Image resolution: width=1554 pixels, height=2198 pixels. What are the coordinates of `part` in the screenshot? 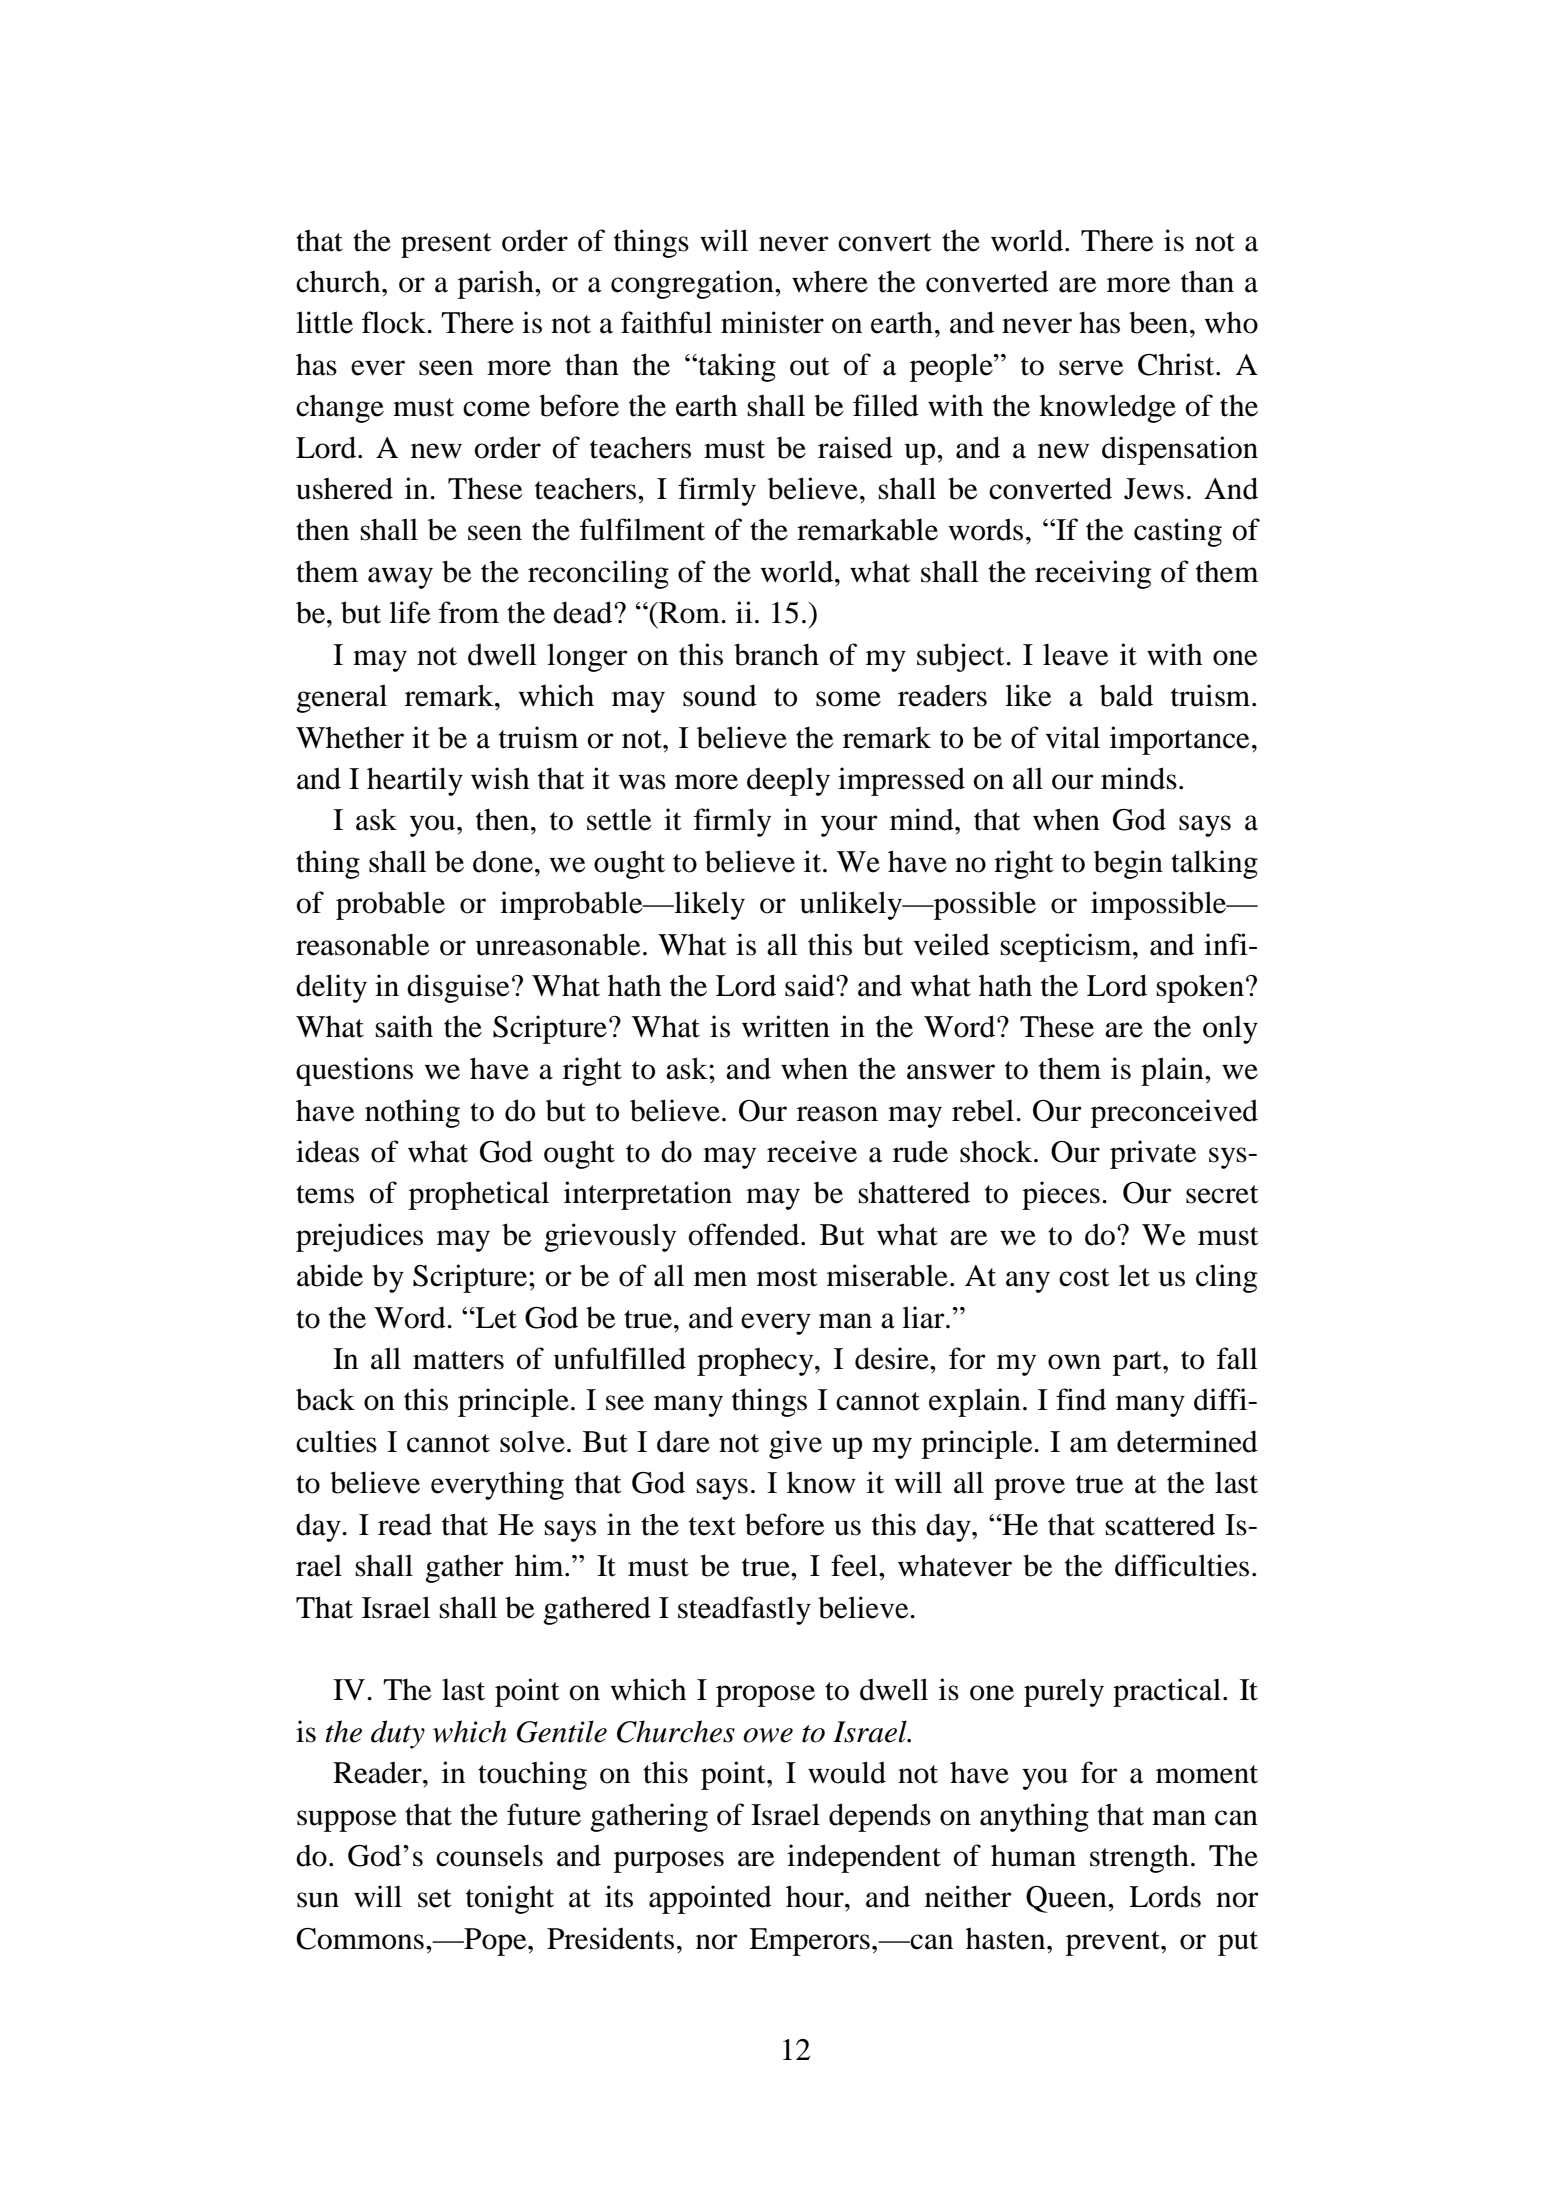 It's located at (1138, 1363).
